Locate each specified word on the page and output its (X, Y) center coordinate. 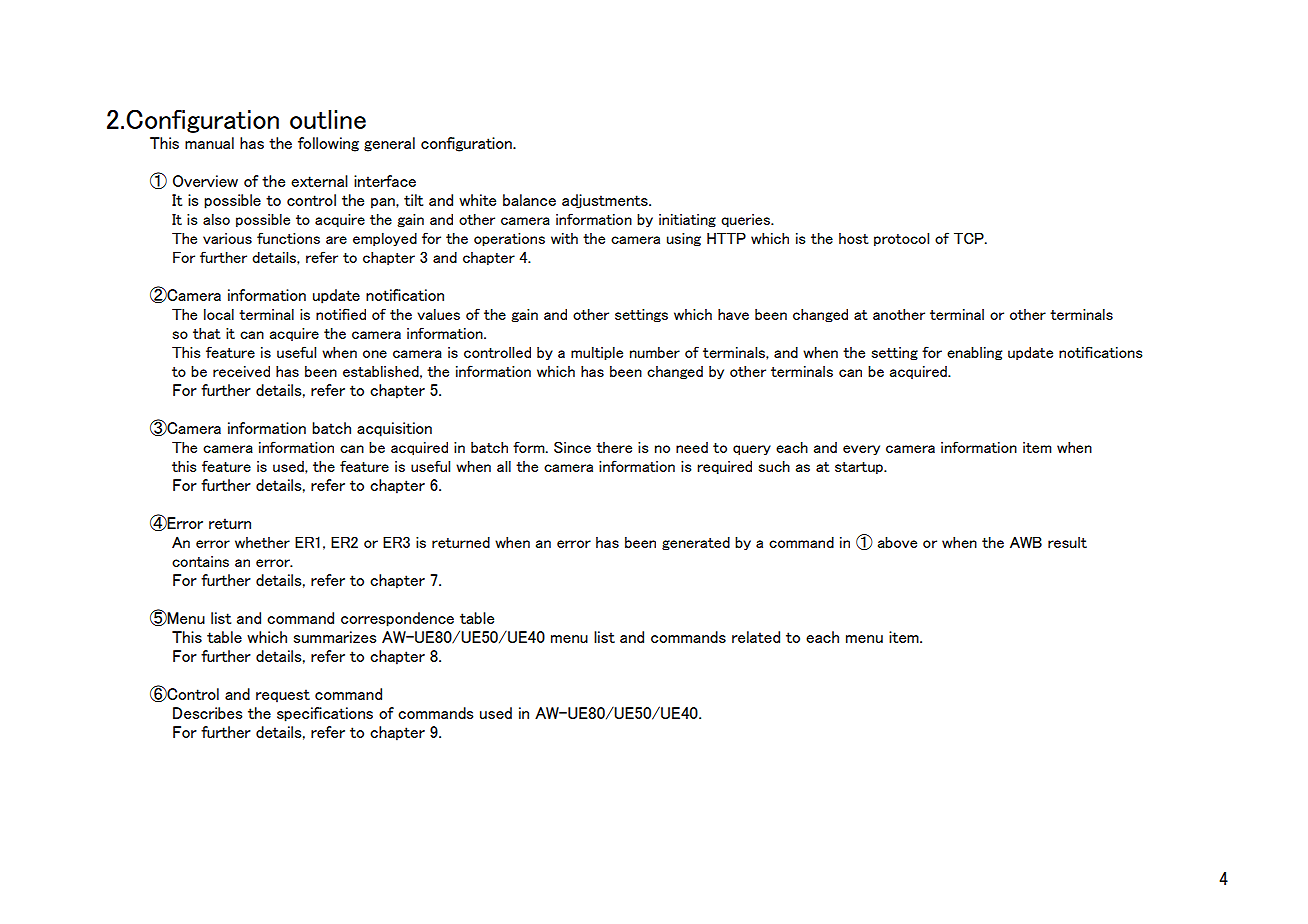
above (897, 542)
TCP (970, 238)
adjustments (606, 201)
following (328, 144)
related (756, 637)
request (283, 696)
